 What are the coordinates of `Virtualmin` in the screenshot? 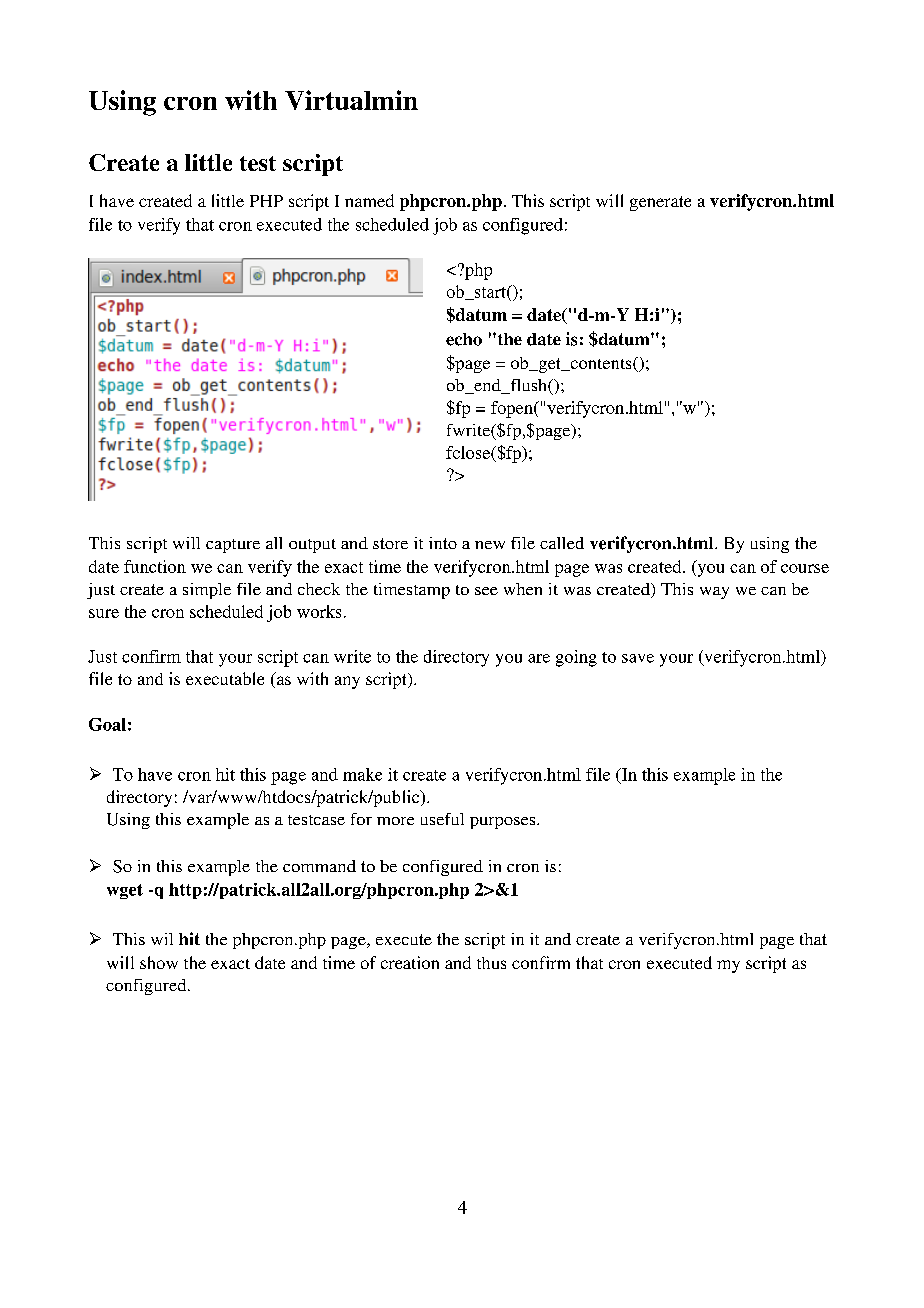 It's located at (351, 100).
